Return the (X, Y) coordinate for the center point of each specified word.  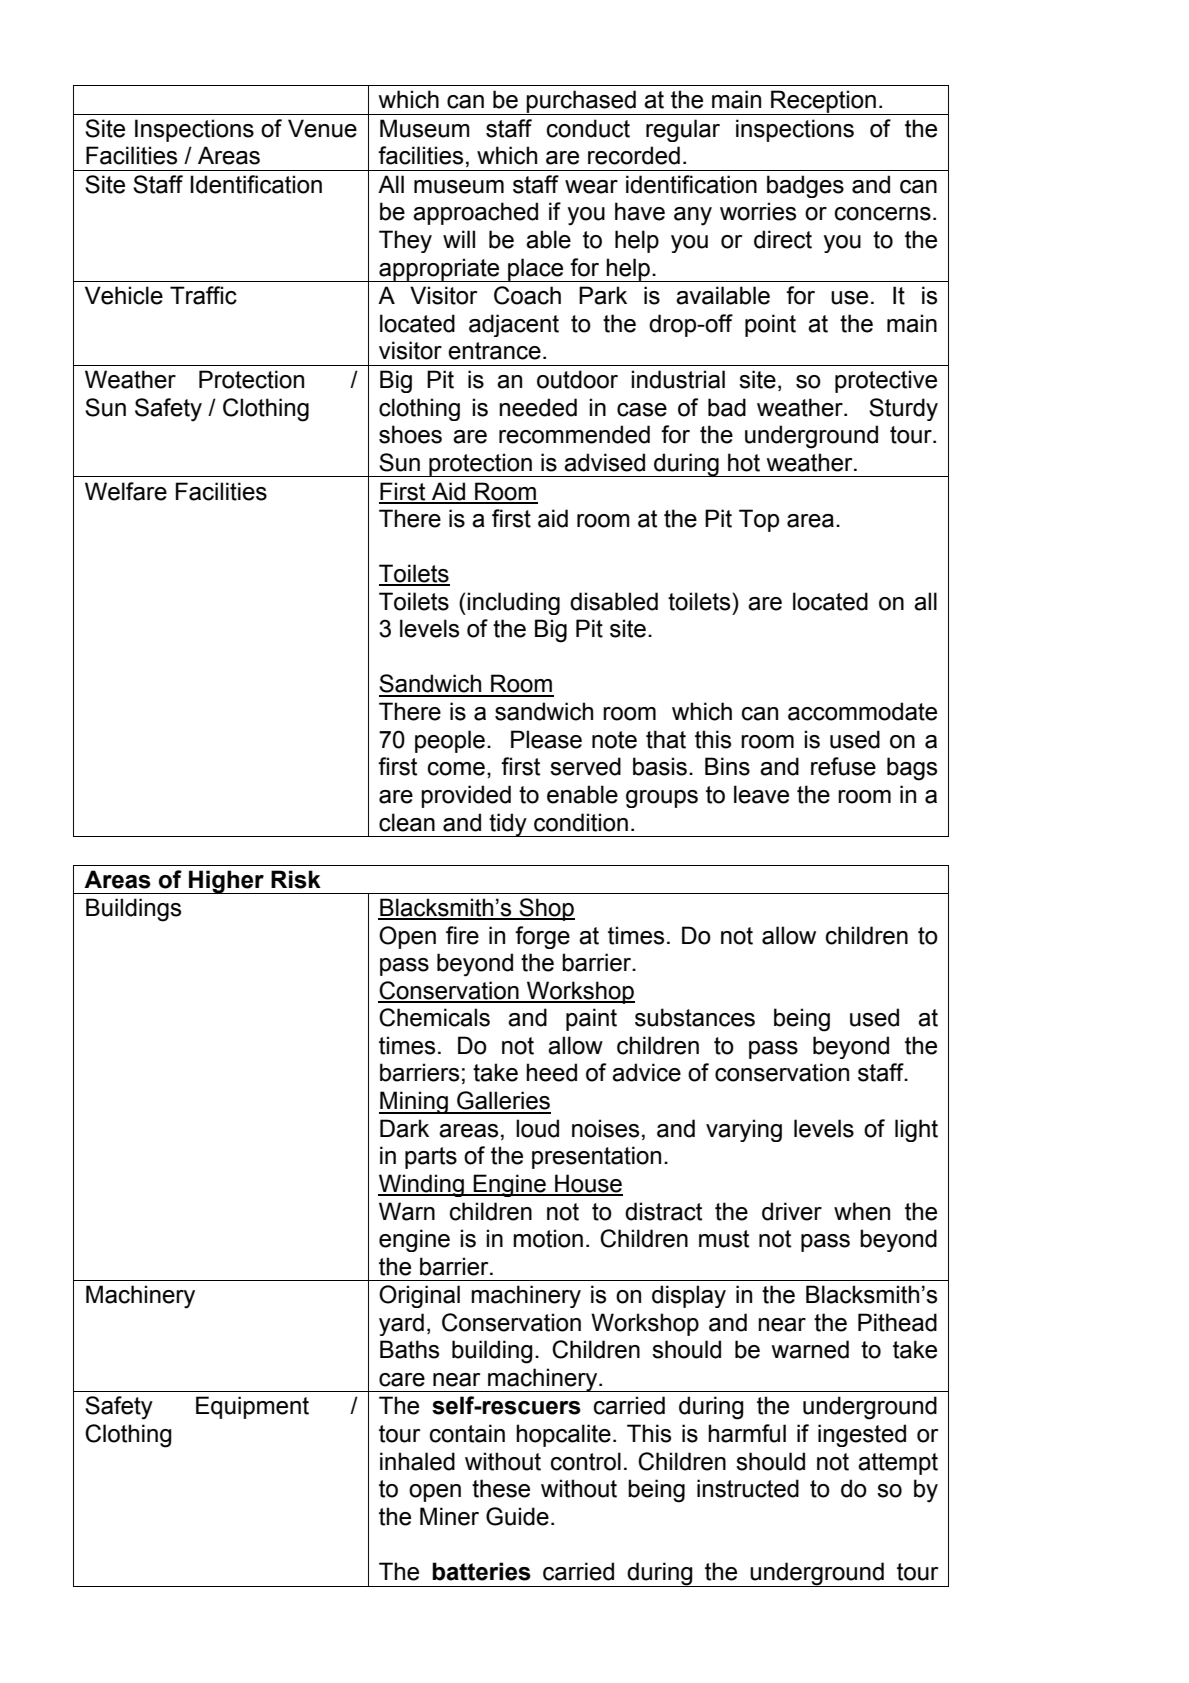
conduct (588, 128)
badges (805, 186)
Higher (226, 882)
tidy (508, 825)
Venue (322, 128)
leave (761, 794)
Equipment (252, 1407)
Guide (517, 1516)
